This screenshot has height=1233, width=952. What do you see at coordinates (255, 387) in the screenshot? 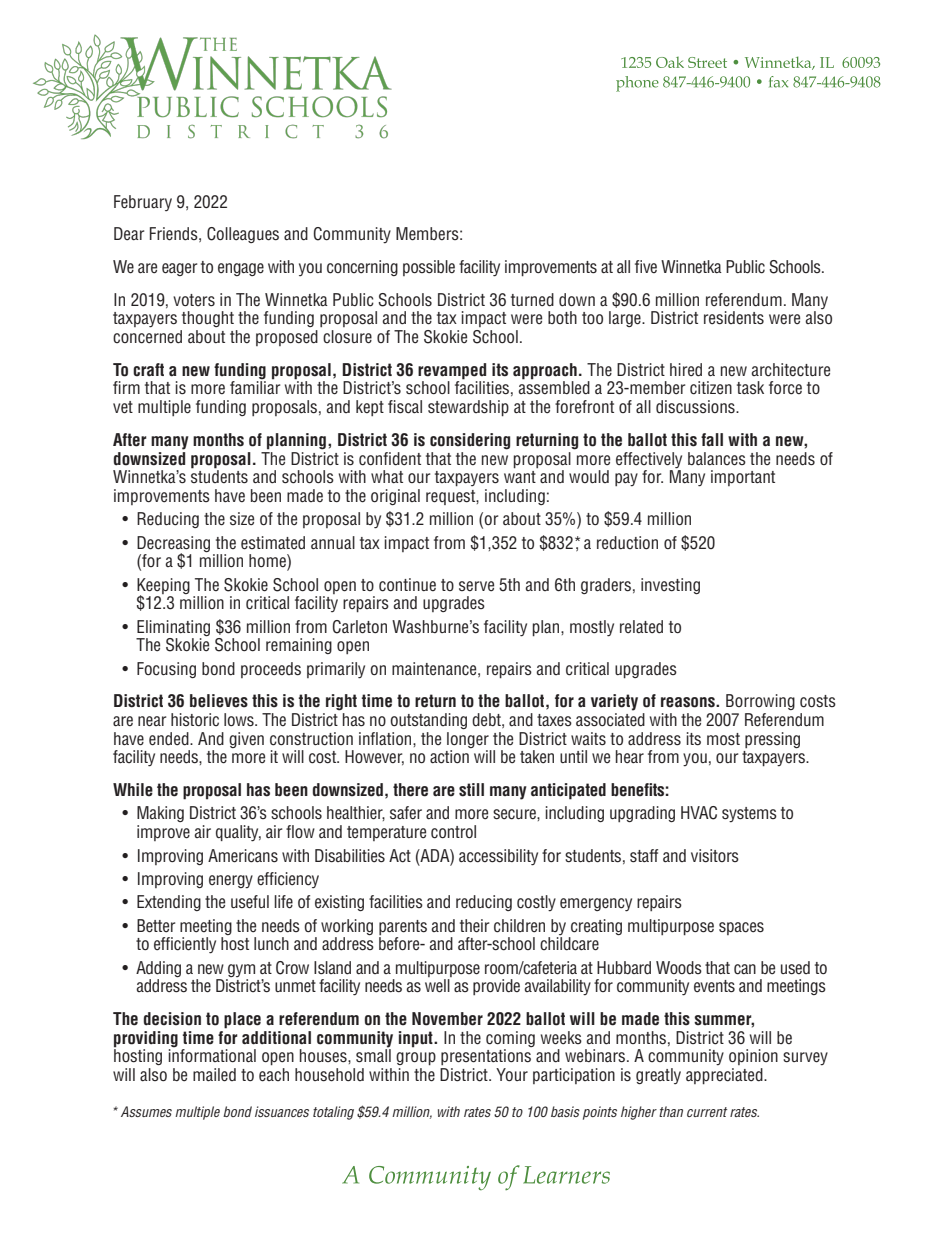
I see `familiar` at bounding box center [255, 387].
